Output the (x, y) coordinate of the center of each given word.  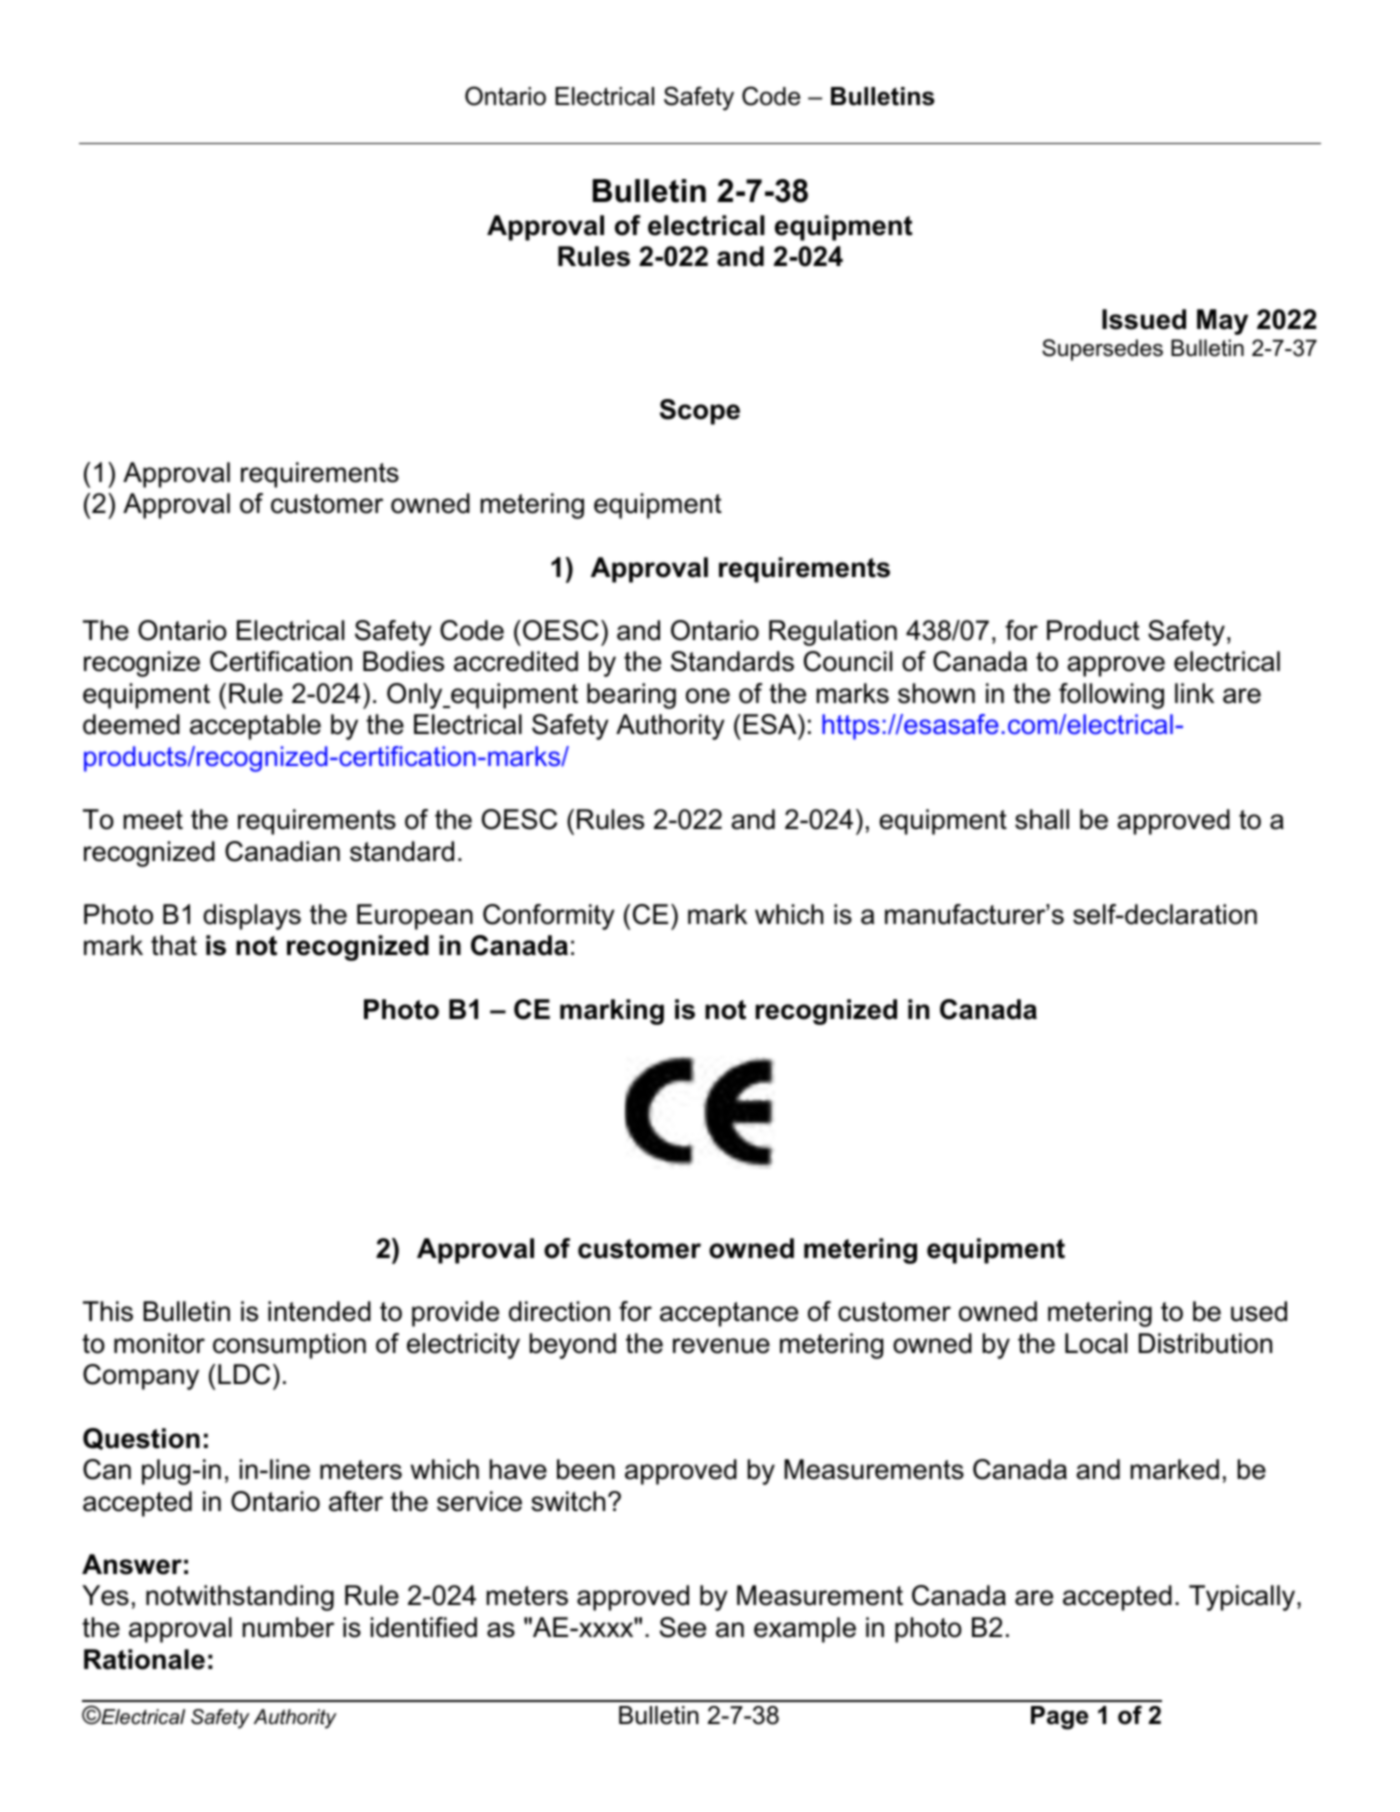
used (1259, 1311)
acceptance (729, 1314)
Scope (700, 412)
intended (319, 1311)
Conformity (549, 917)
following (1111, 696)
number (288, 1627)
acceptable (255, 727)
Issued (1144, 319)
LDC (244, 1374)
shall (1042, 819)
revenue (721, 1346)
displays (252, 917)
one (708, 696)
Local (1096, 1343)
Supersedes (1102, 350)
